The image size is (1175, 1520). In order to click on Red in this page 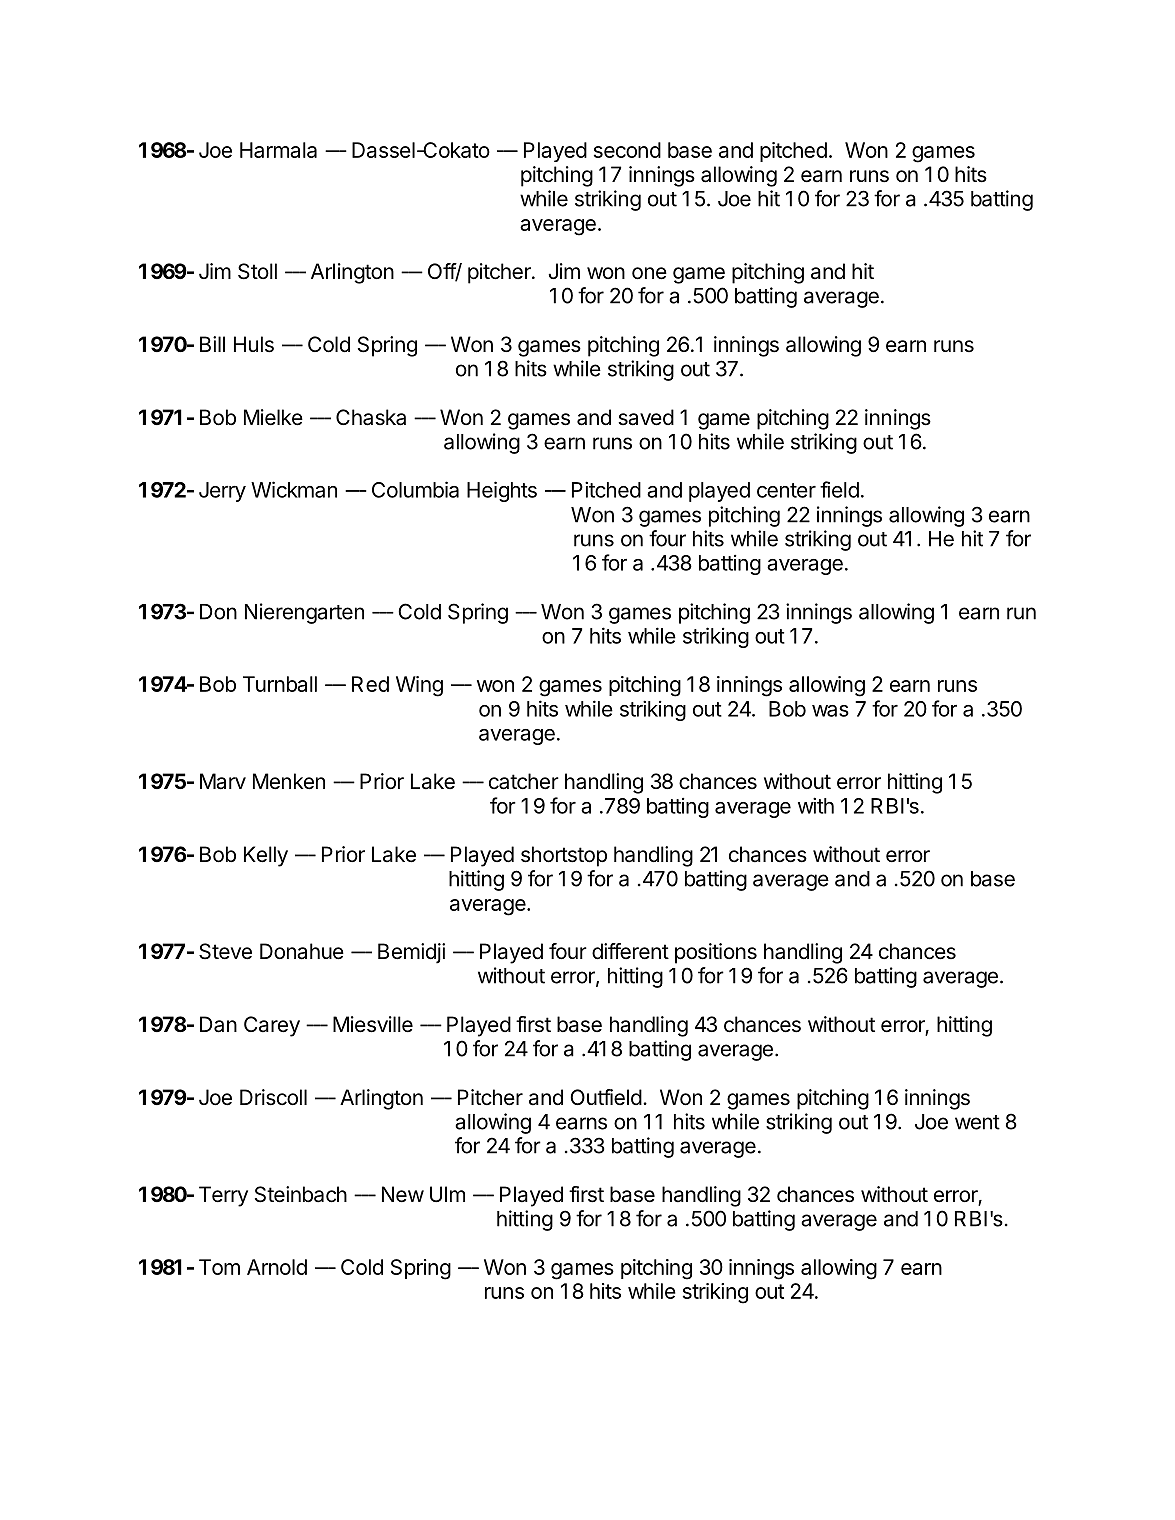, I will do `click(370, 684)`.
